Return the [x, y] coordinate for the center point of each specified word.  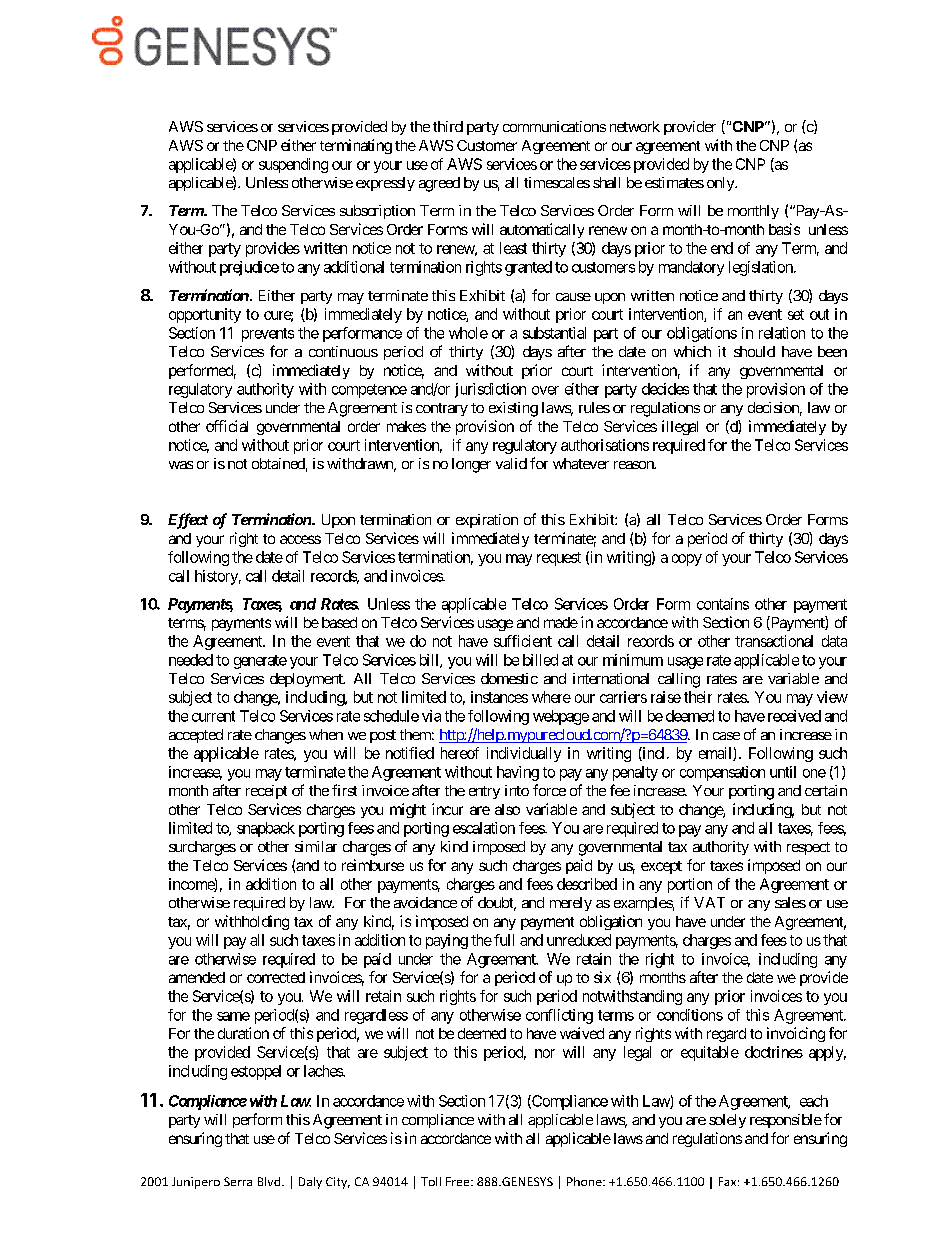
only [721, 184]
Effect [188, 521]
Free [459, 1181]
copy [687, 560]
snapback [266, 829]
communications [554, 126]
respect [808, 848]
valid [511, 463]
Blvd [270, 1181]
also [507, 809]
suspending [293, 165]
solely [727, 1121]
